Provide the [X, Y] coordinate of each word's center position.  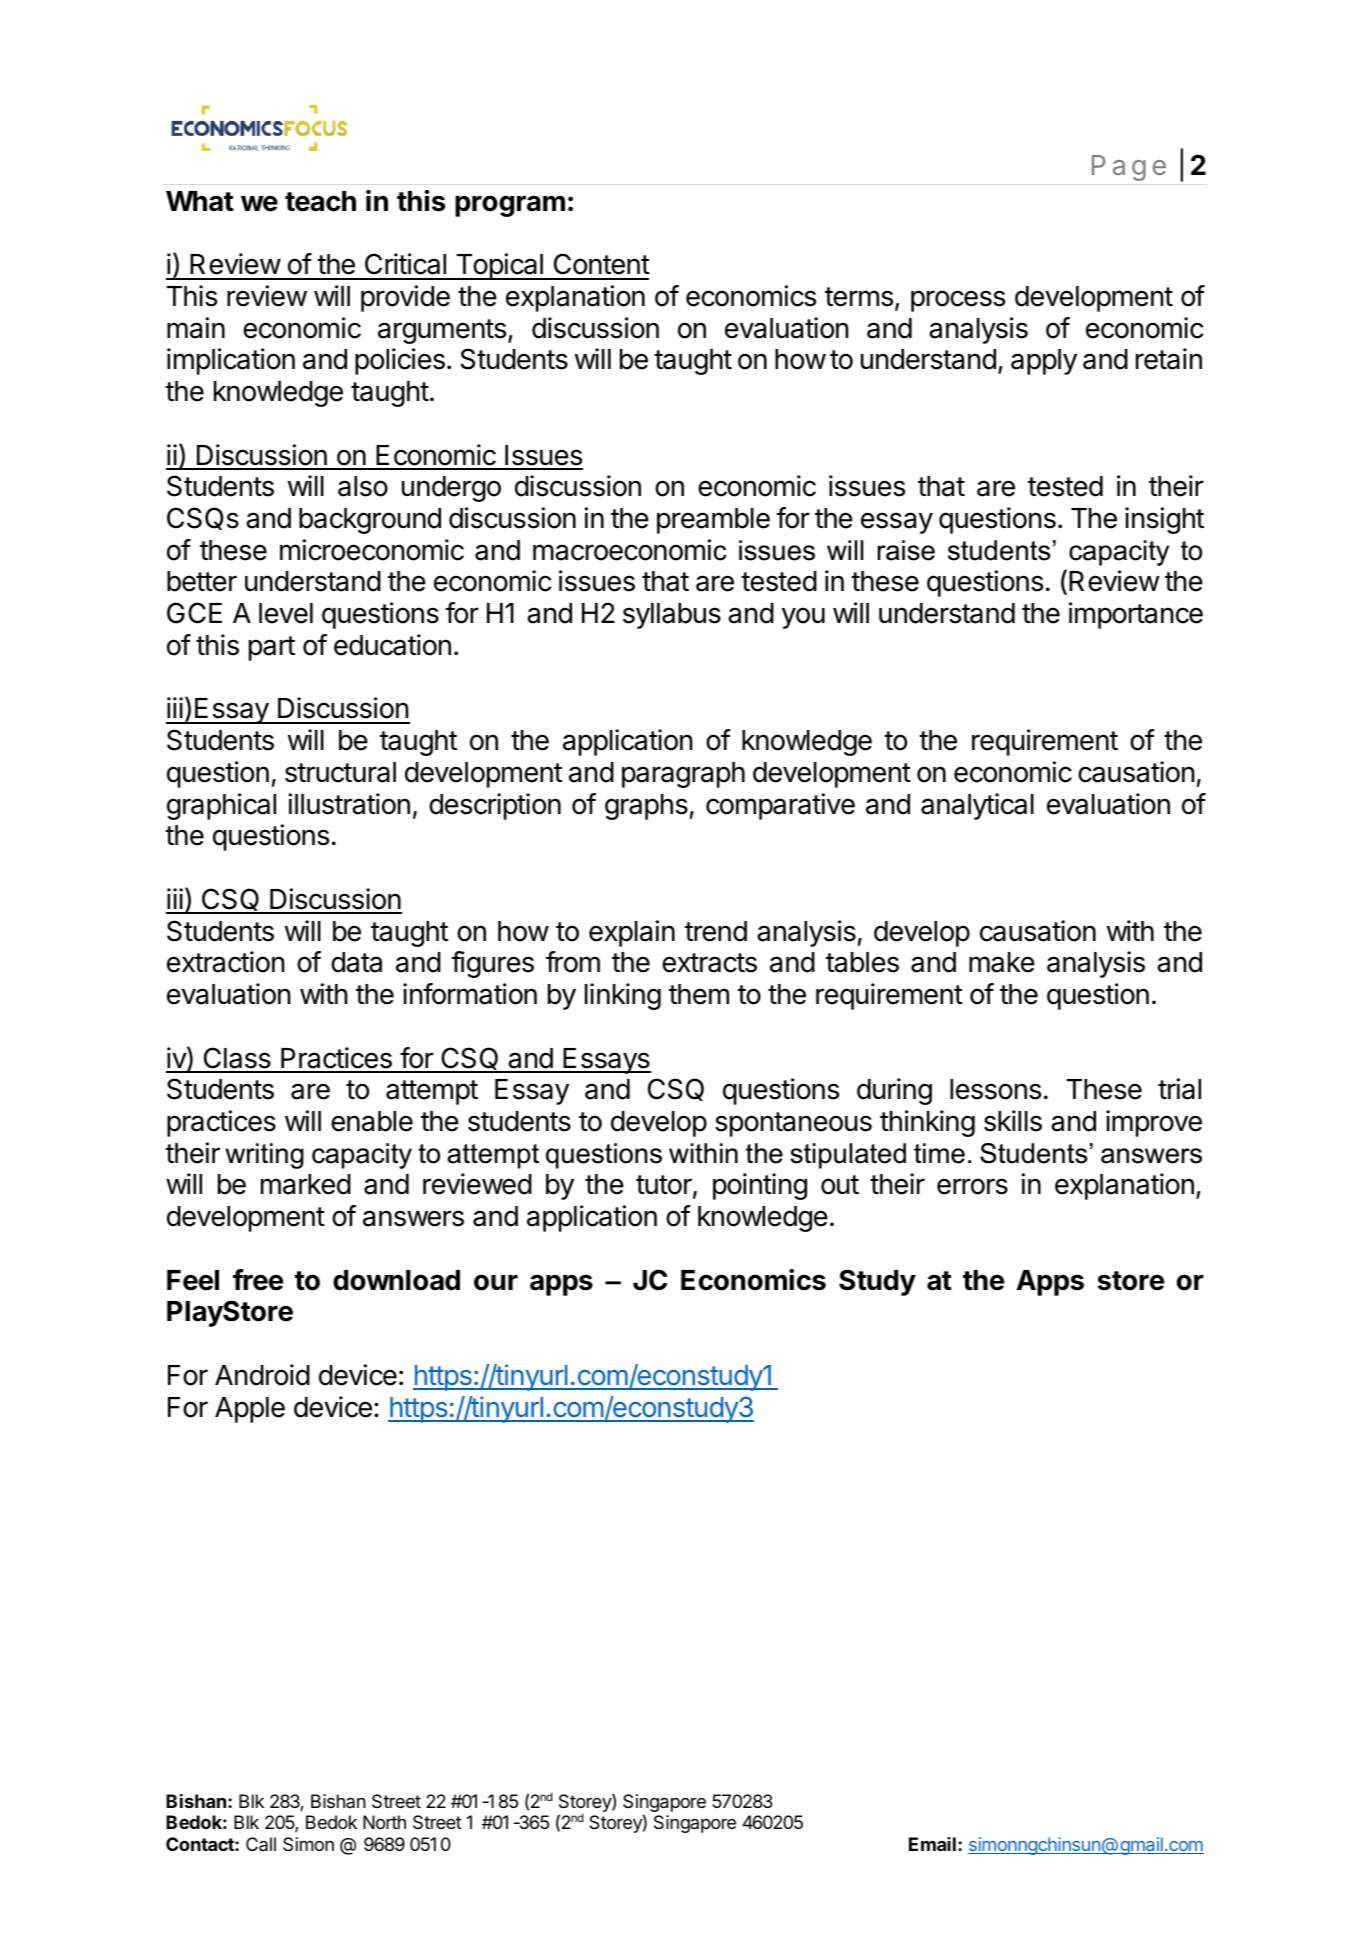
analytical [977, 806]
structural [340, 772]
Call [261, 1844]
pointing [760, 1186]
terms [859, 297]
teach [320, 201]
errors [972, 1186]
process [958, 301]
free [258, 1280]
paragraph [683, 775]
